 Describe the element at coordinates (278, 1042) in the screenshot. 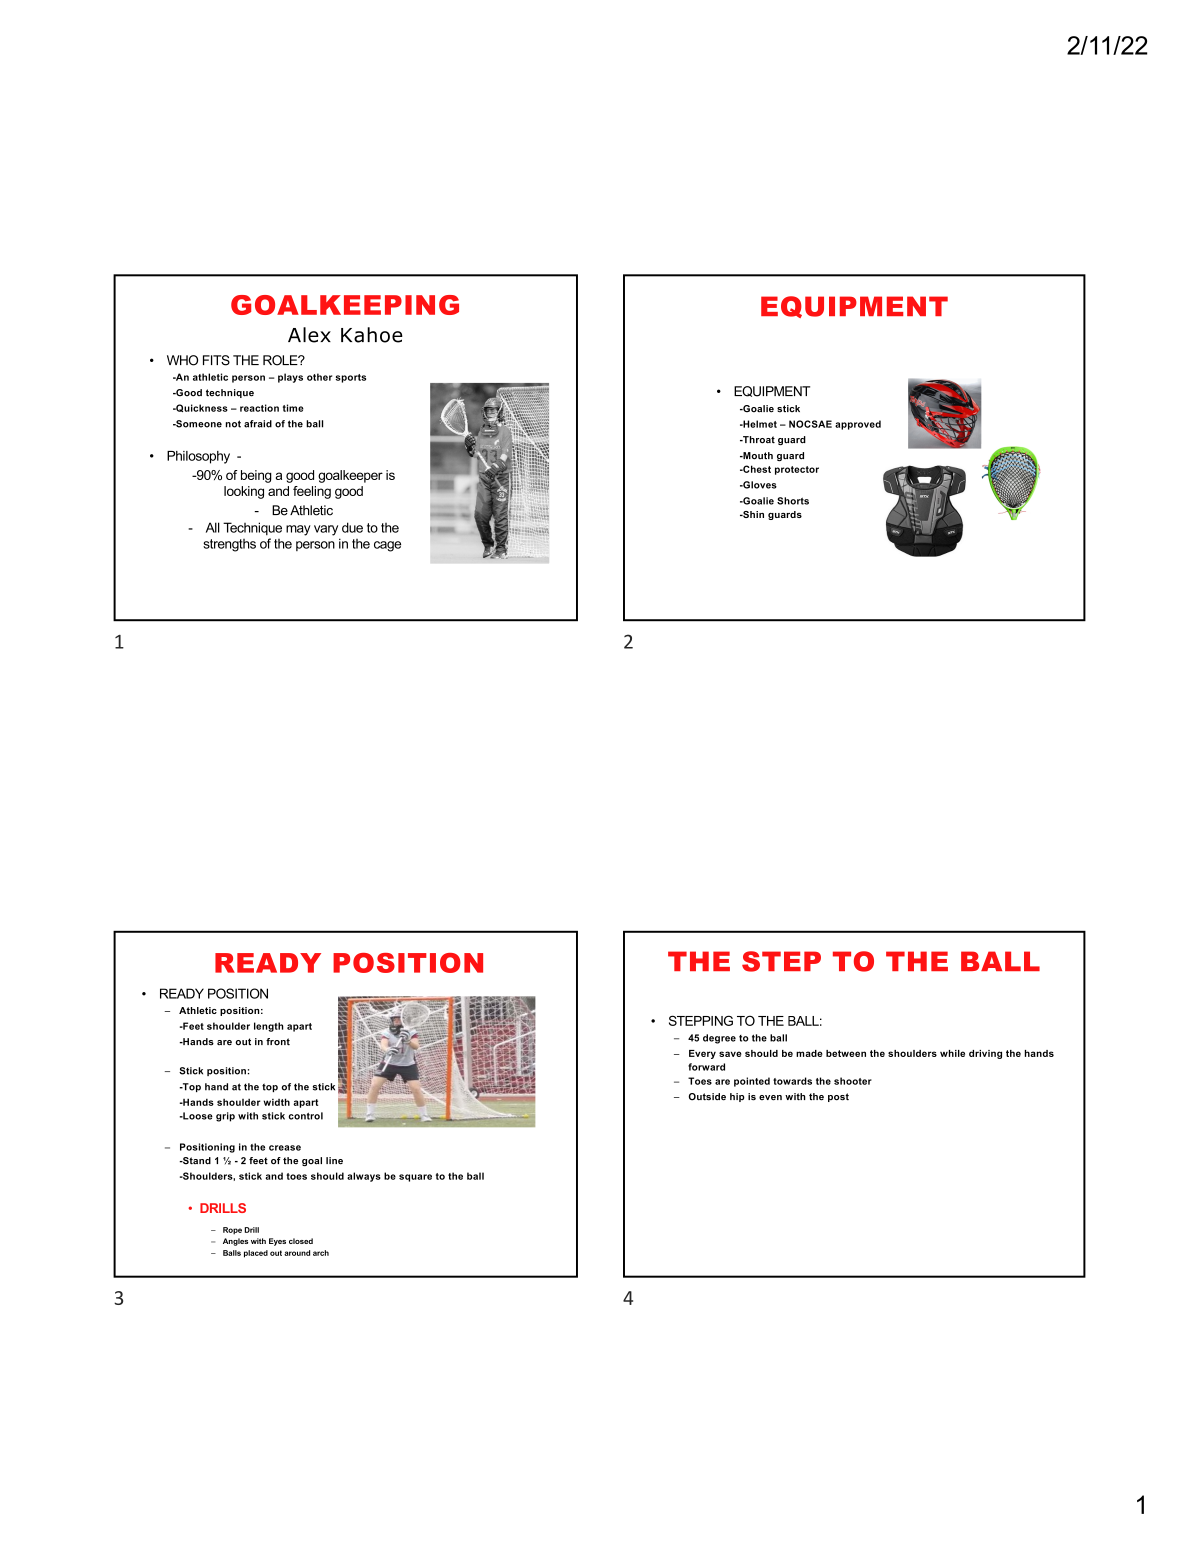

I see `front` at that location.
